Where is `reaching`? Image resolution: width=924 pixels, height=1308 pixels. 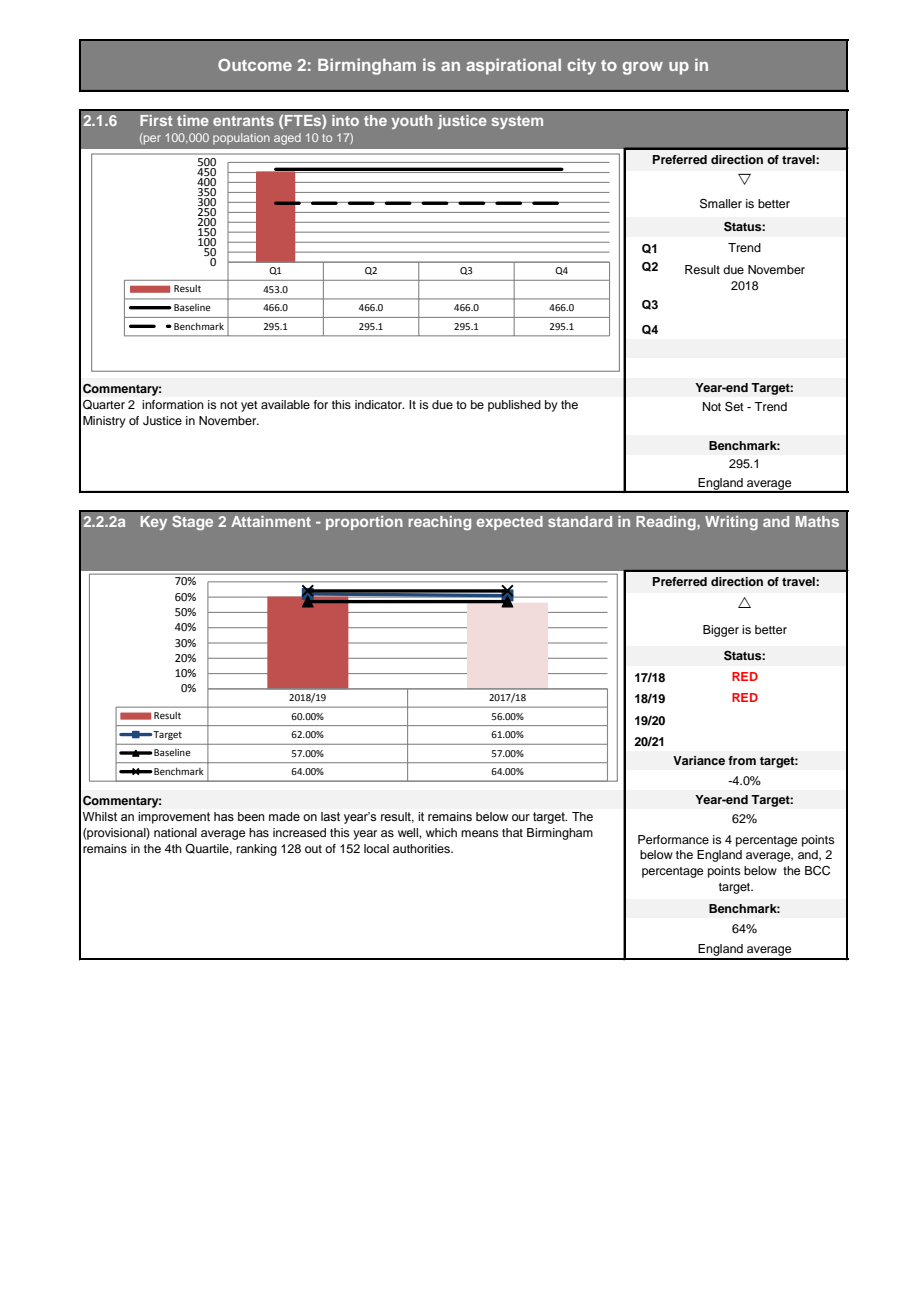 reaching is located at coordinates (439, 523).
